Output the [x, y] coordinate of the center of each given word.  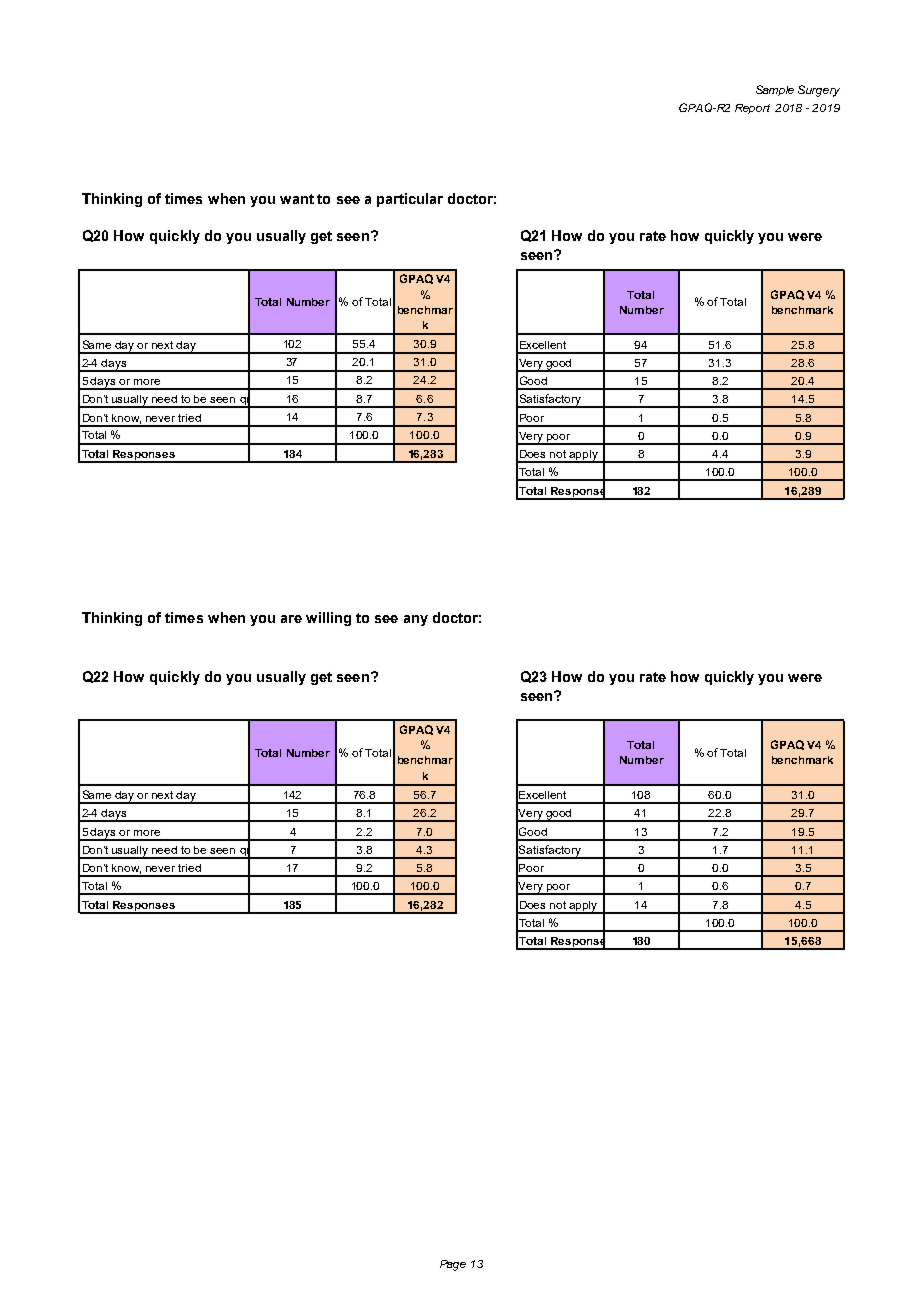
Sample [775, 90]
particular [410, 200]
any [416, 620]
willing [328, 619]
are [291, 619]
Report [752, 109]
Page [453, 1265]
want [297, 199]
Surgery [819, 91]
